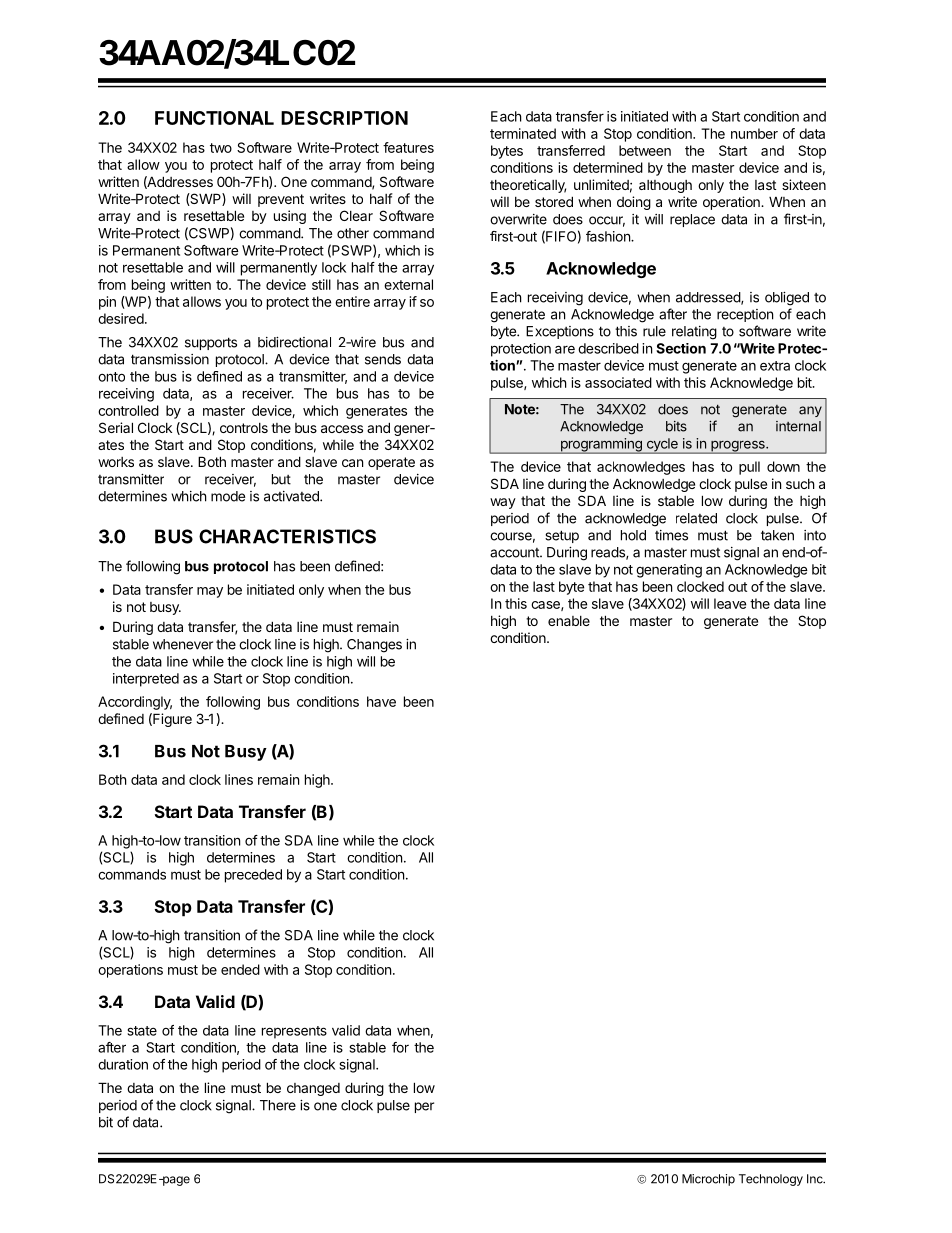  Describe the element at coordinates (383, 359) in the screenshot. I see `sends` at that location.
